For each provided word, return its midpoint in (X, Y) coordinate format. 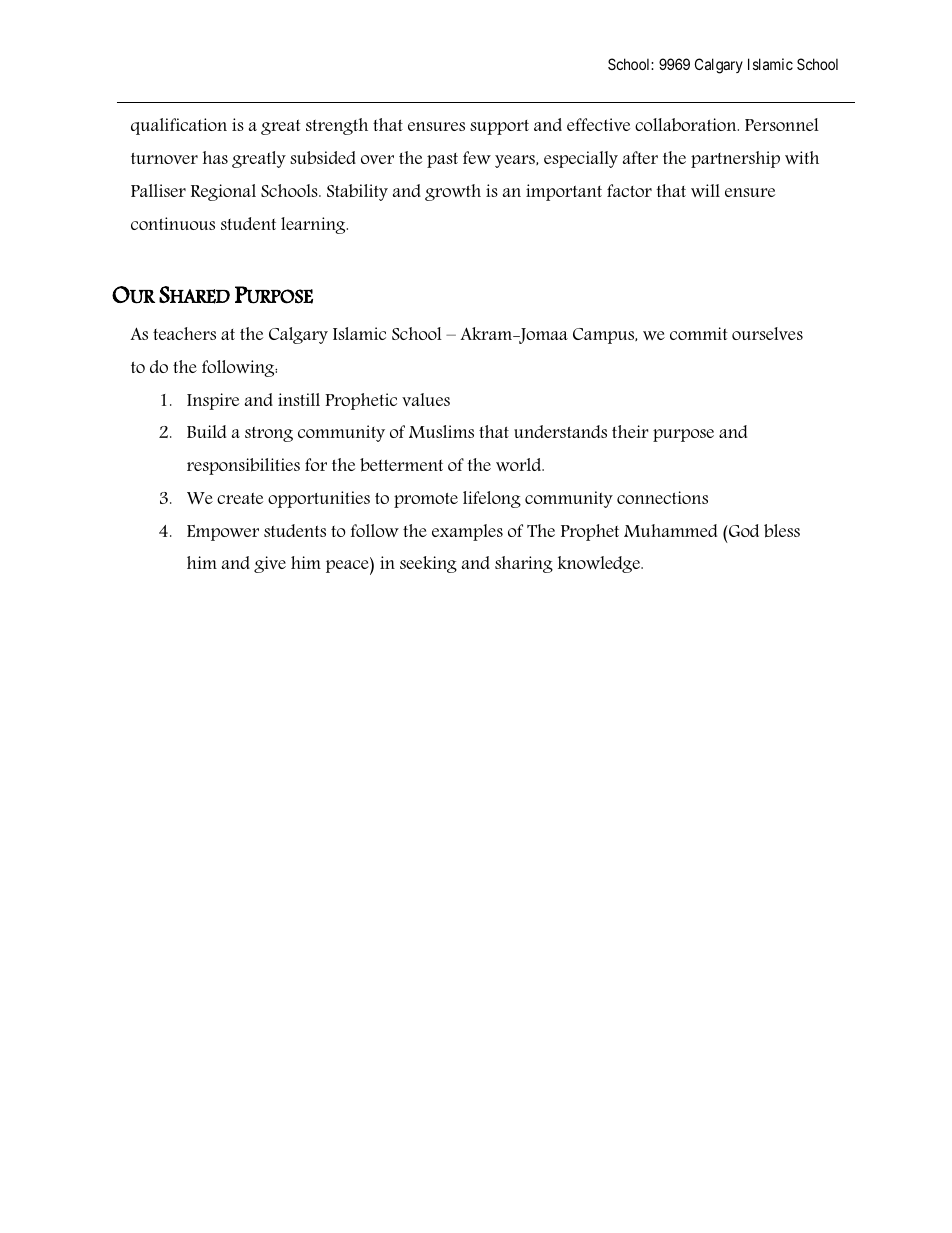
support (499, 127)
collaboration (687, 124)
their (630, 431)
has (215, 157)
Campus (605, 336)
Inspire (213, 401)
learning (314, 225)
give (270, 564)
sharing (524, 564)
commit (699, 333)
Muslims (441, 431)
